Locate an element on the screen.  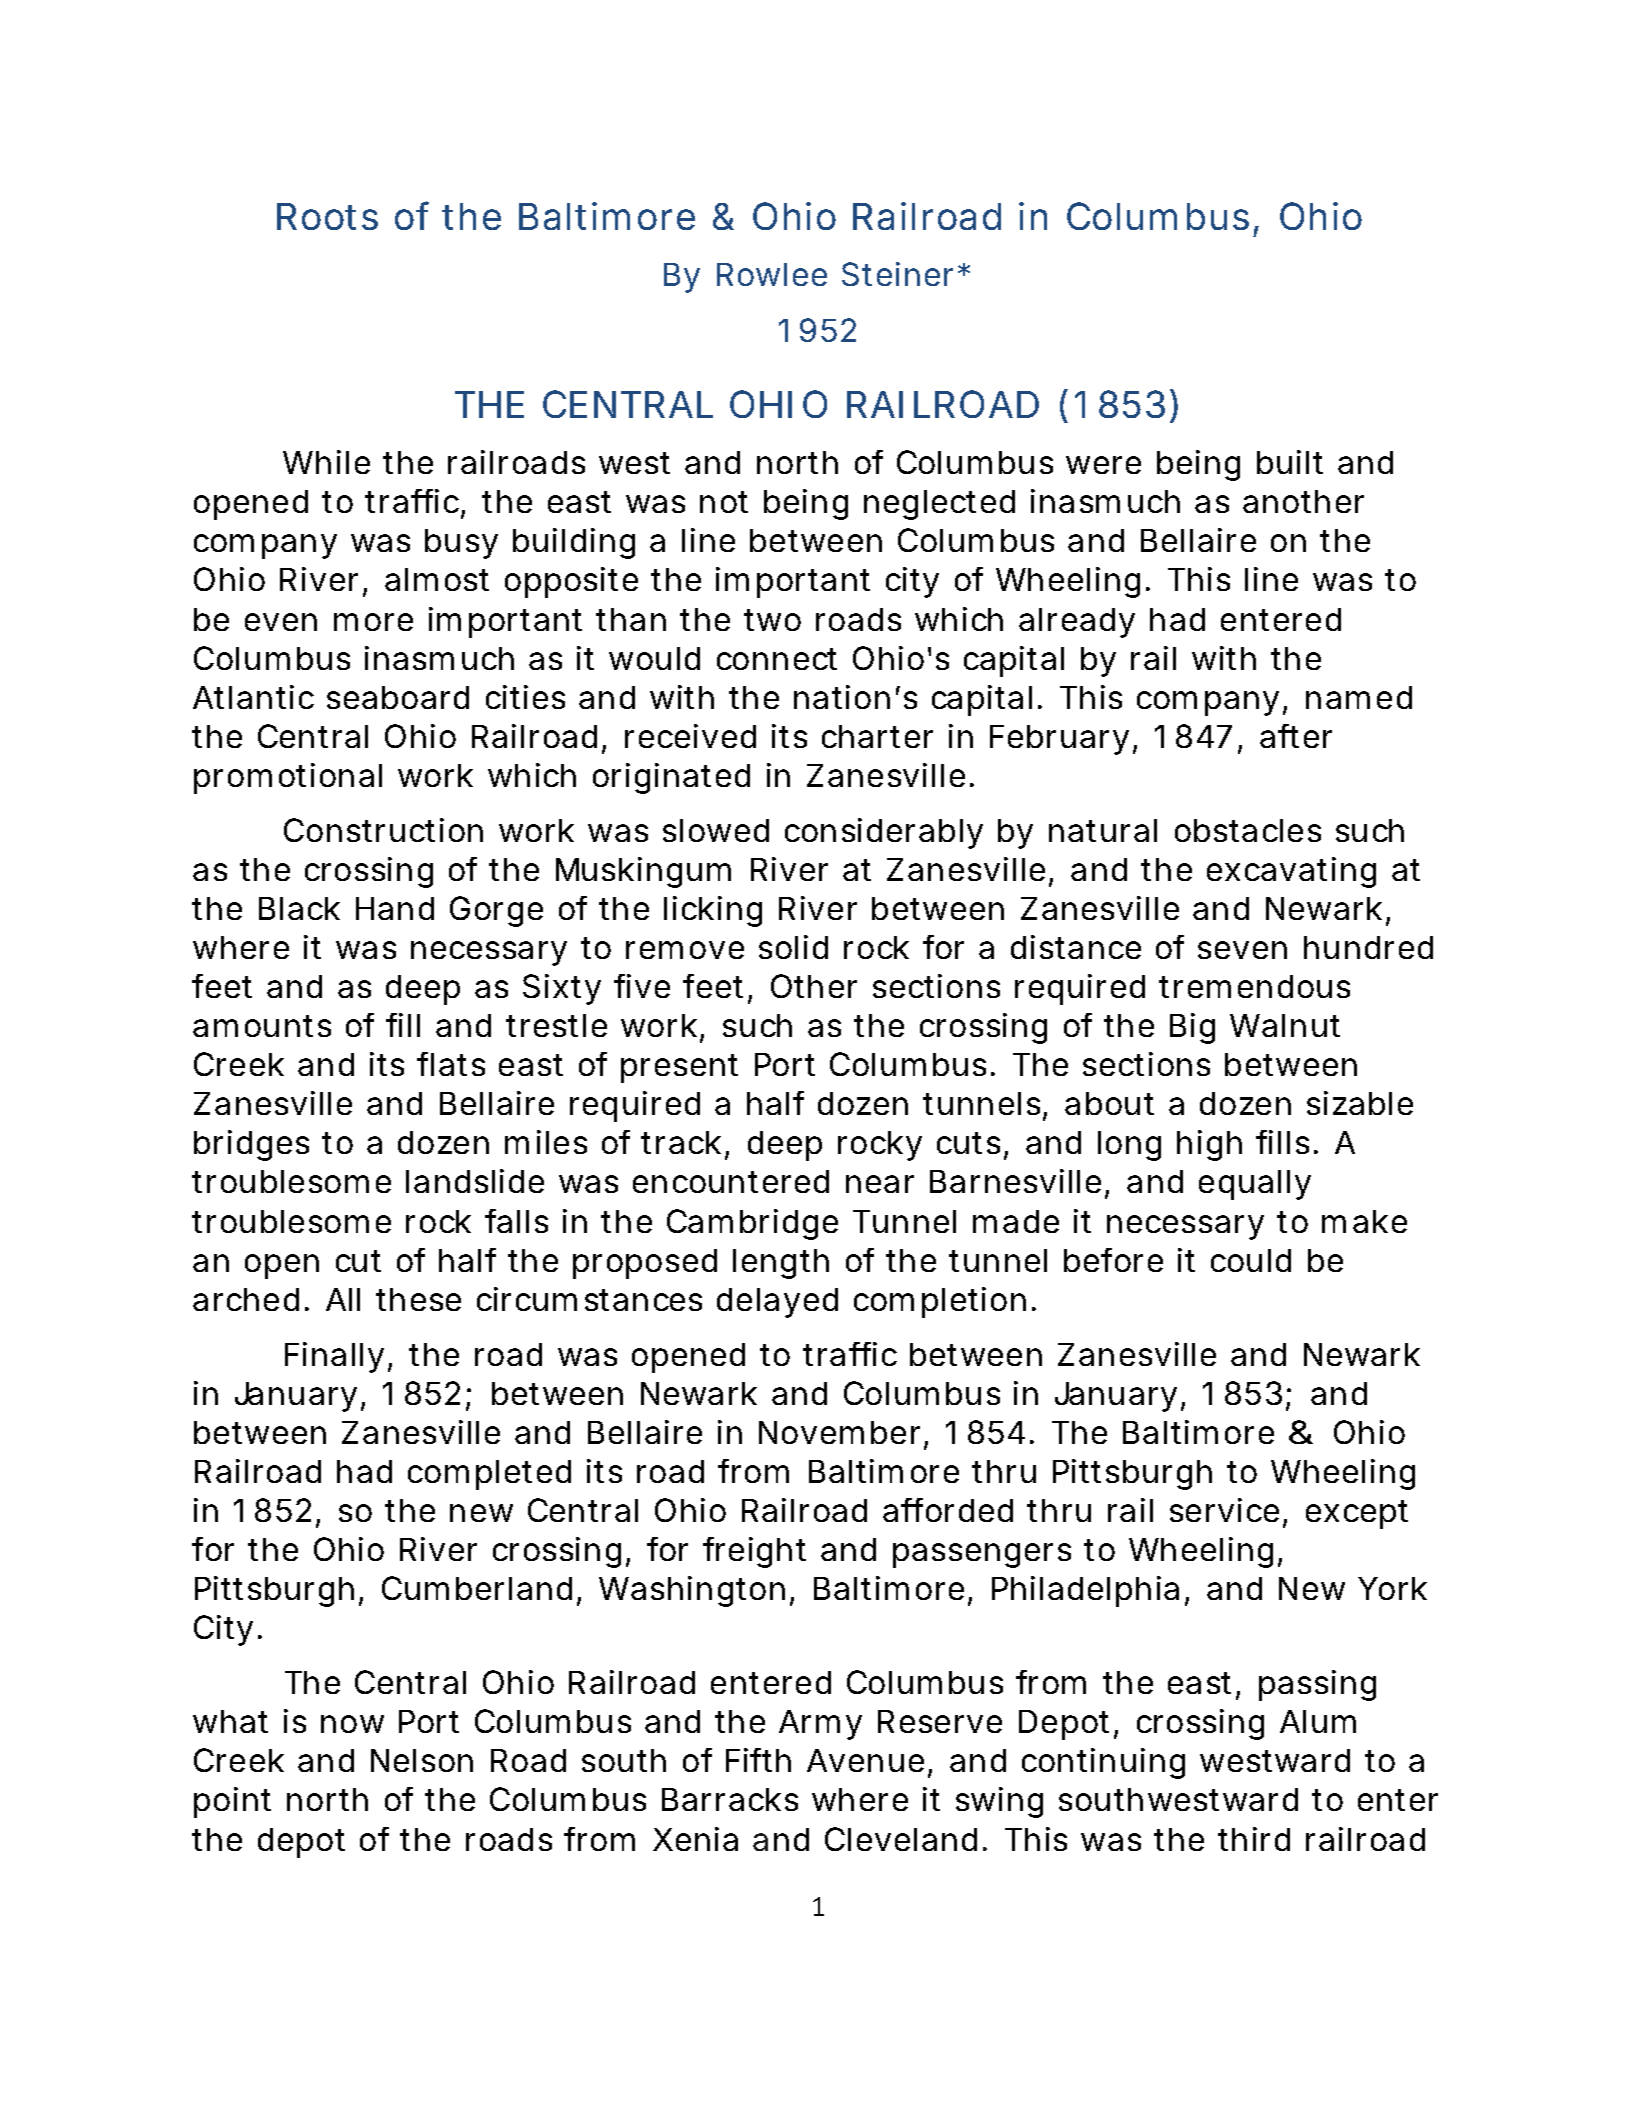
length is located at coordinates (781, 1264).
